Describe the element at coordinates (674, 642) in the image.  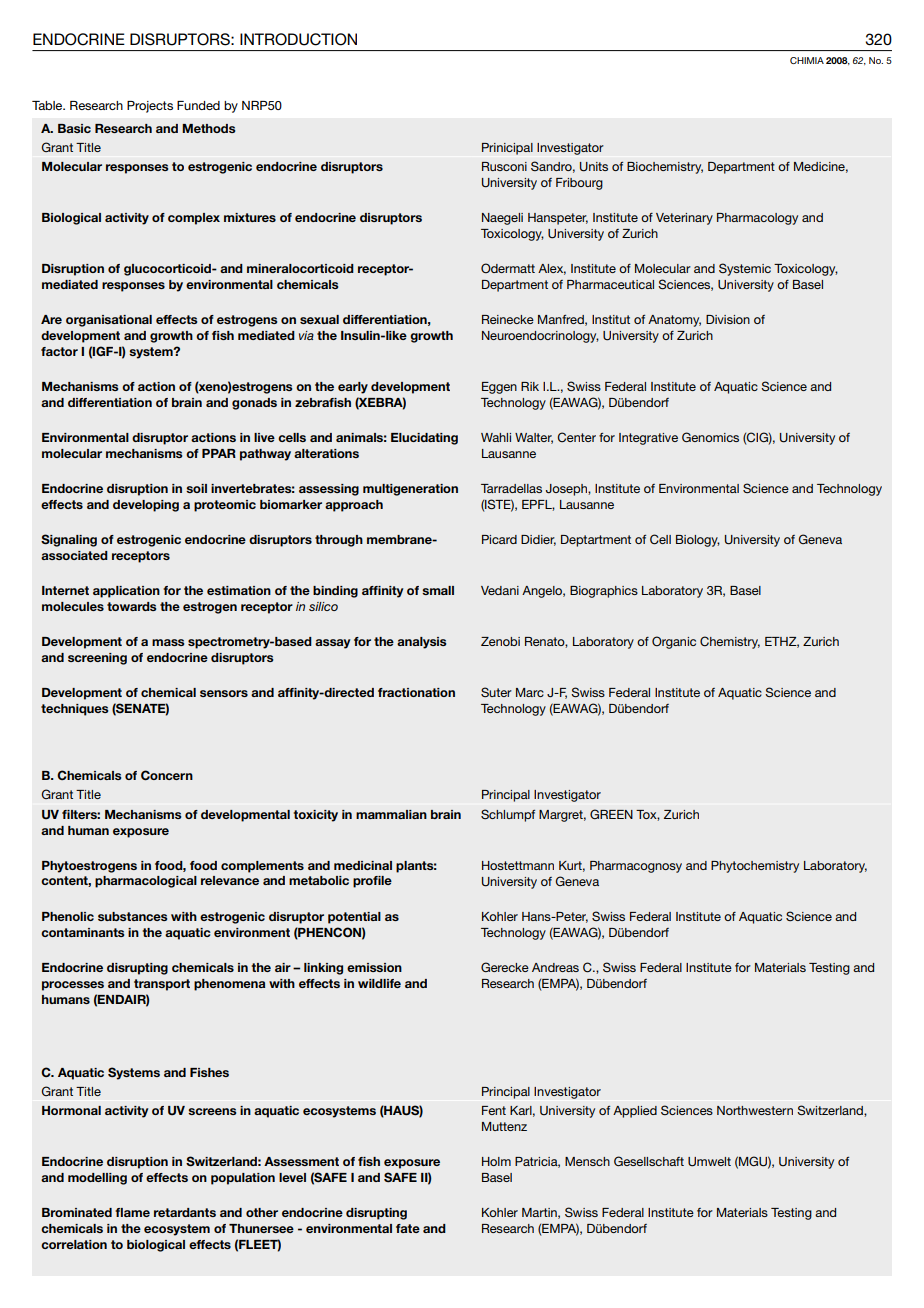
I see `Organic` at that location.
